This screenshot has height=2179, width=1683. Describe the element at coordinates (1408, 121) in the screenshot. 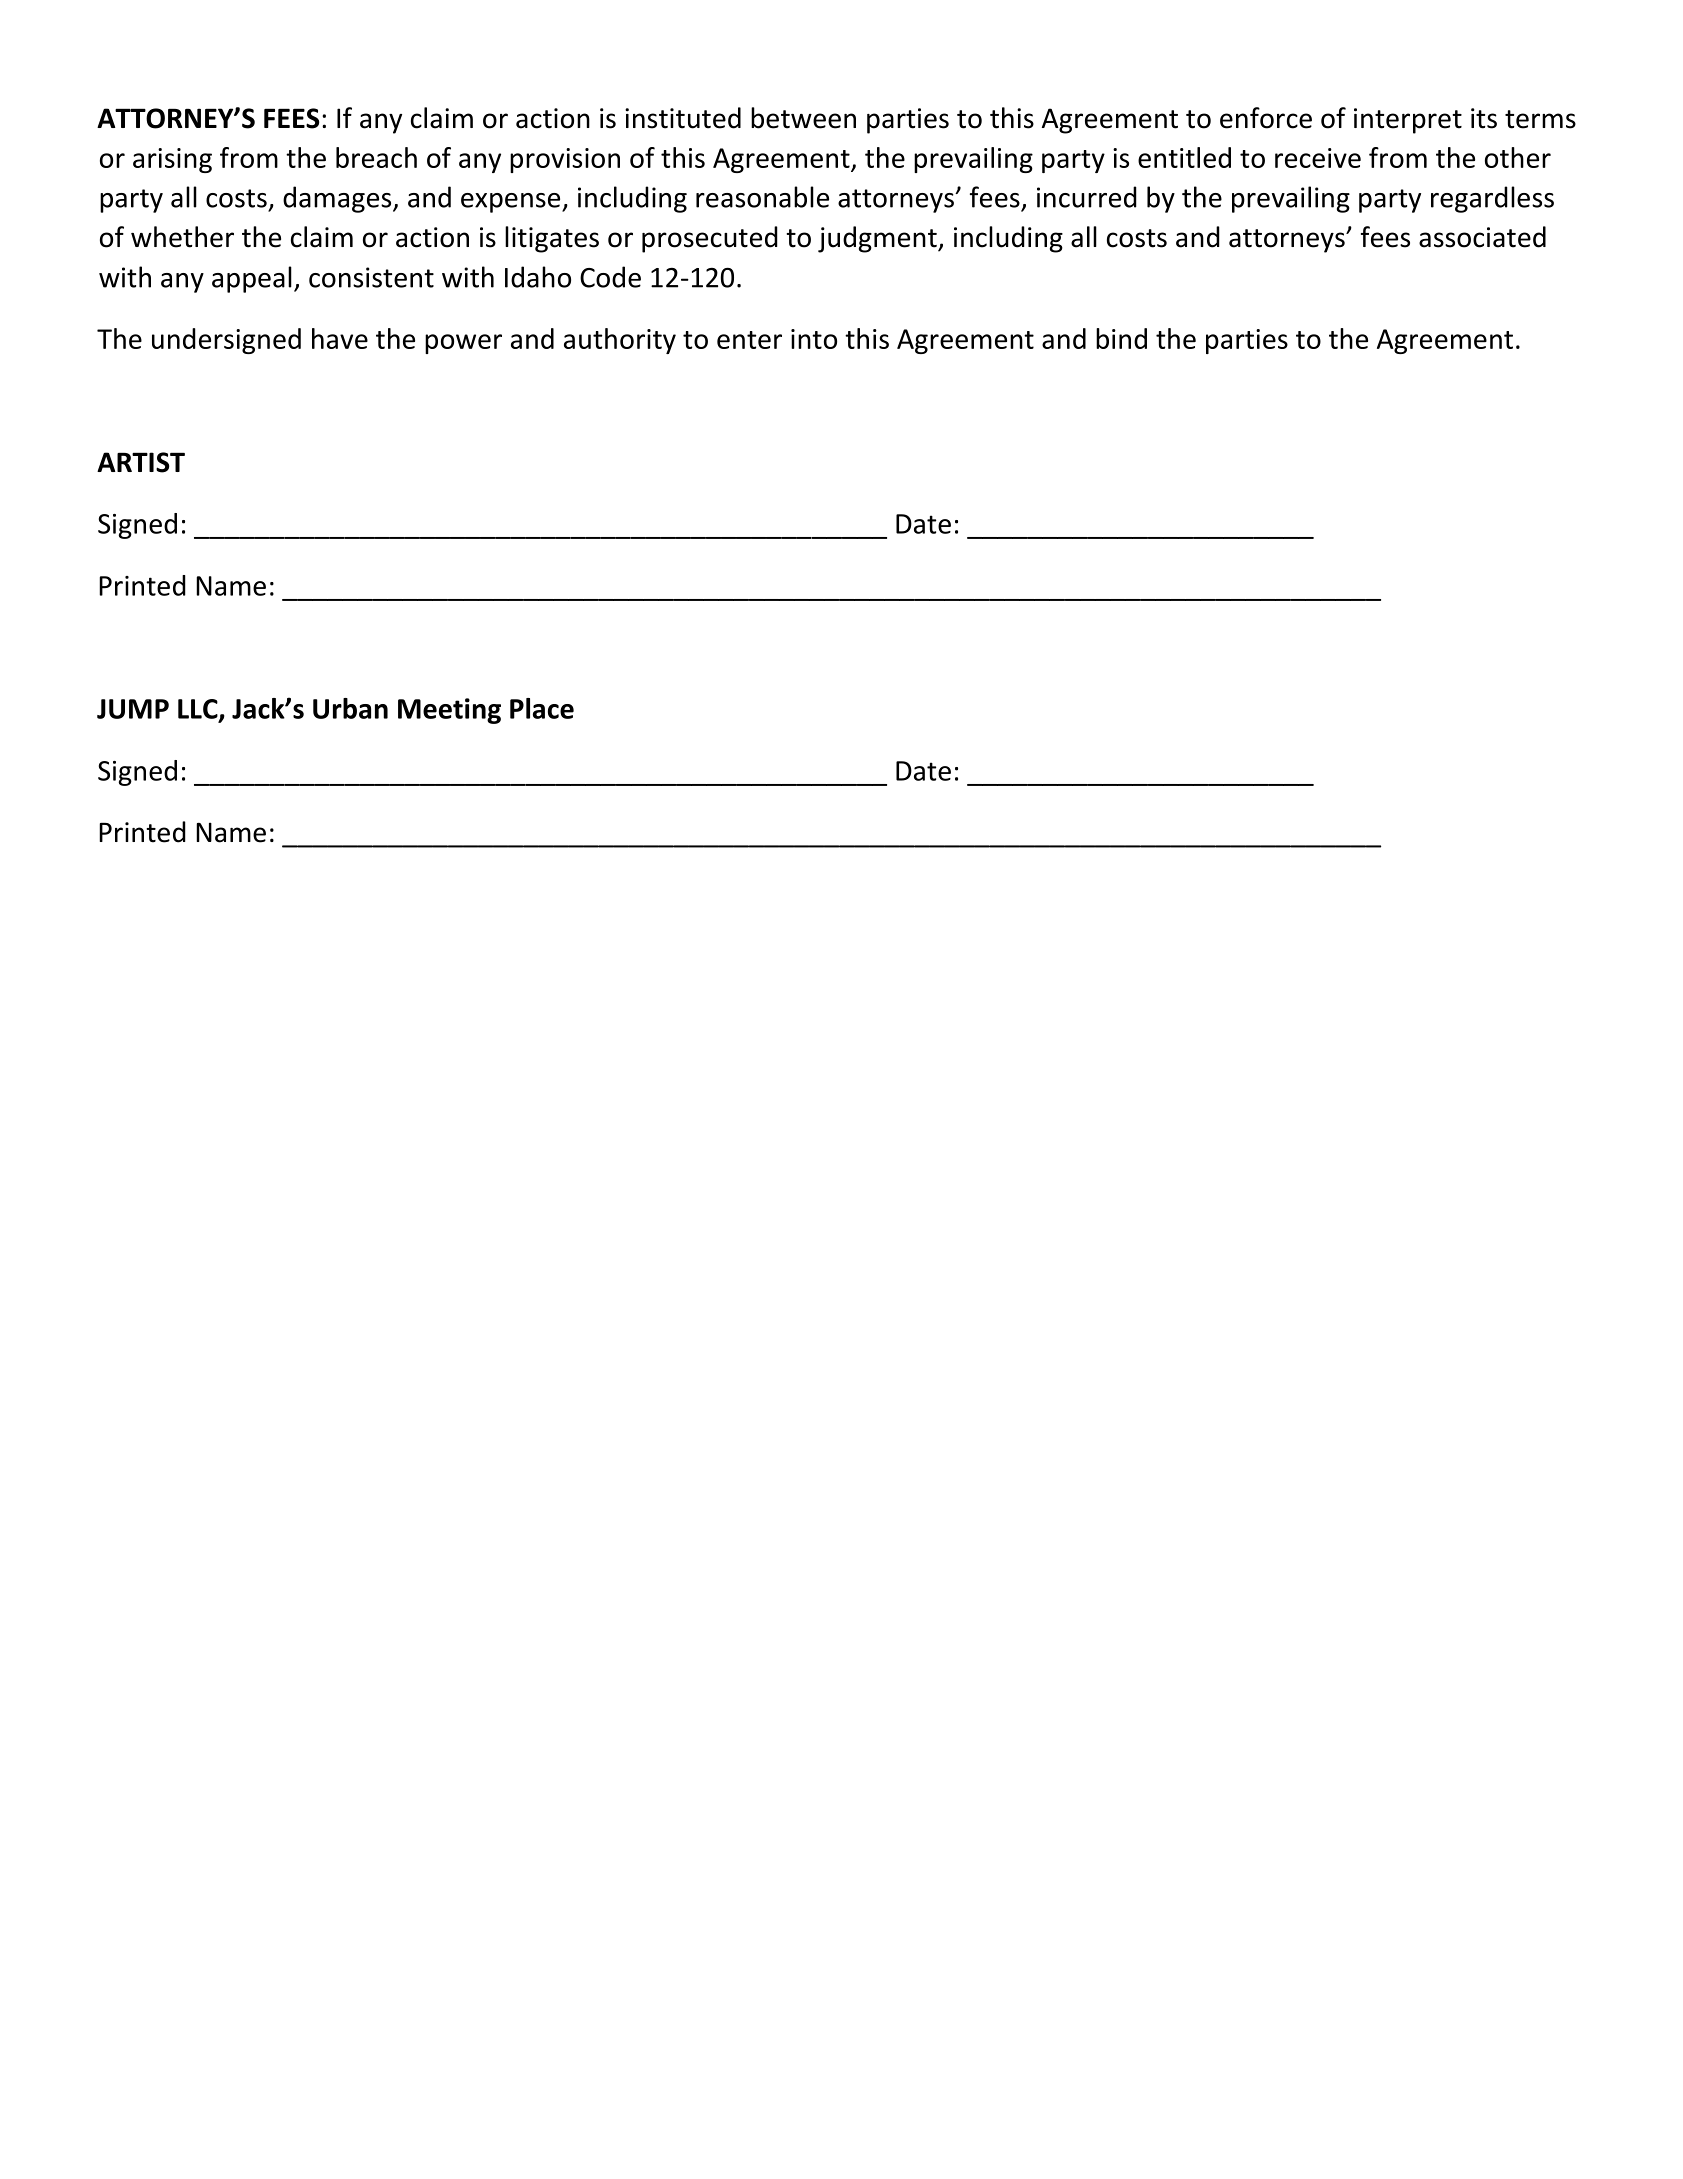

I see `interpret` at that location.
